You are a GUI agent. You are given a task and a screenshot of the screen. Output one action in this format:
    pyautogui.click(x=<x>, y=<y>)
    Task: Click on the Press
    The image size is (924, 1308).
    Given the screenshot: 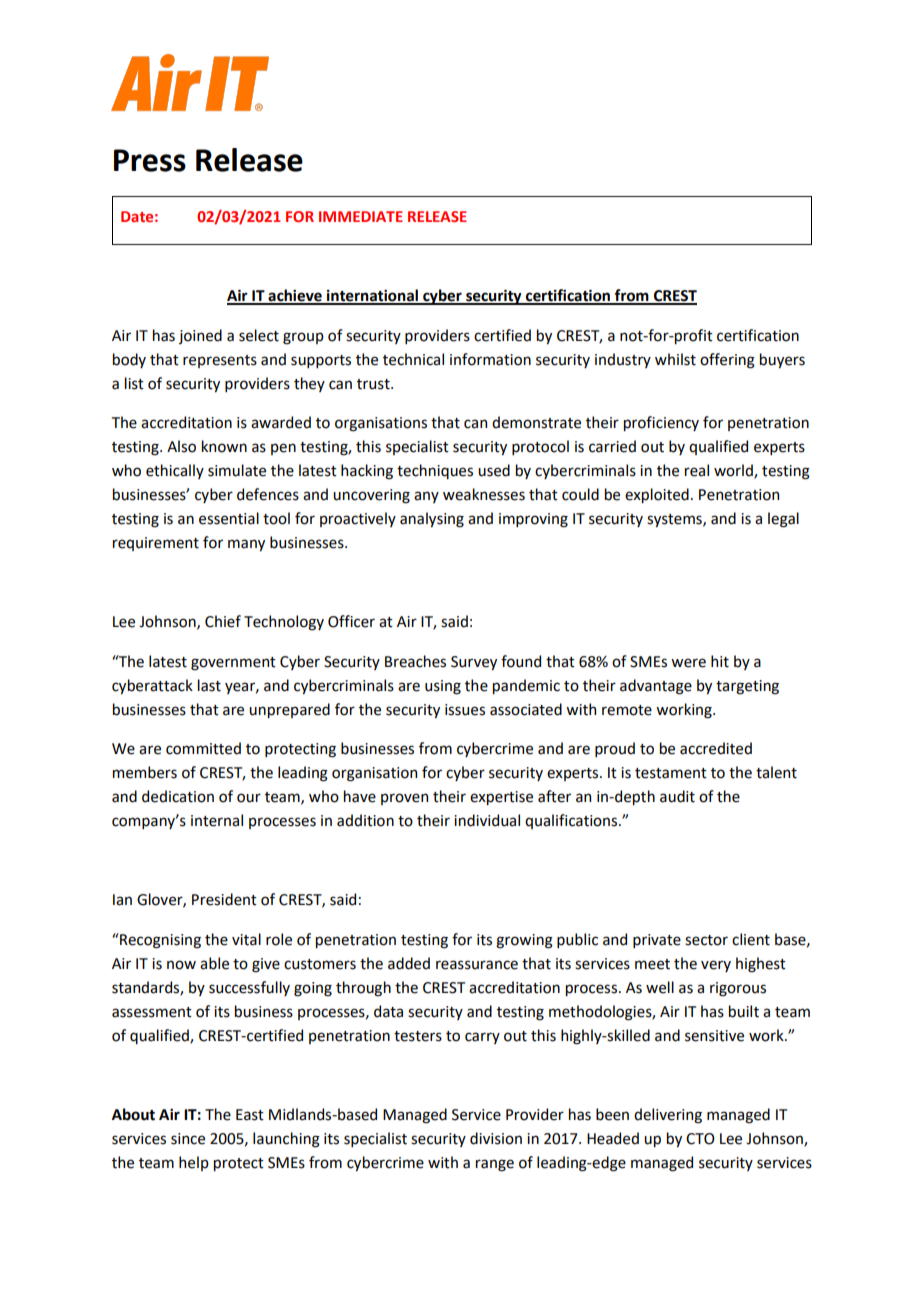 What is the action you would take?
    pyautogui.click(x=150, y=160)
